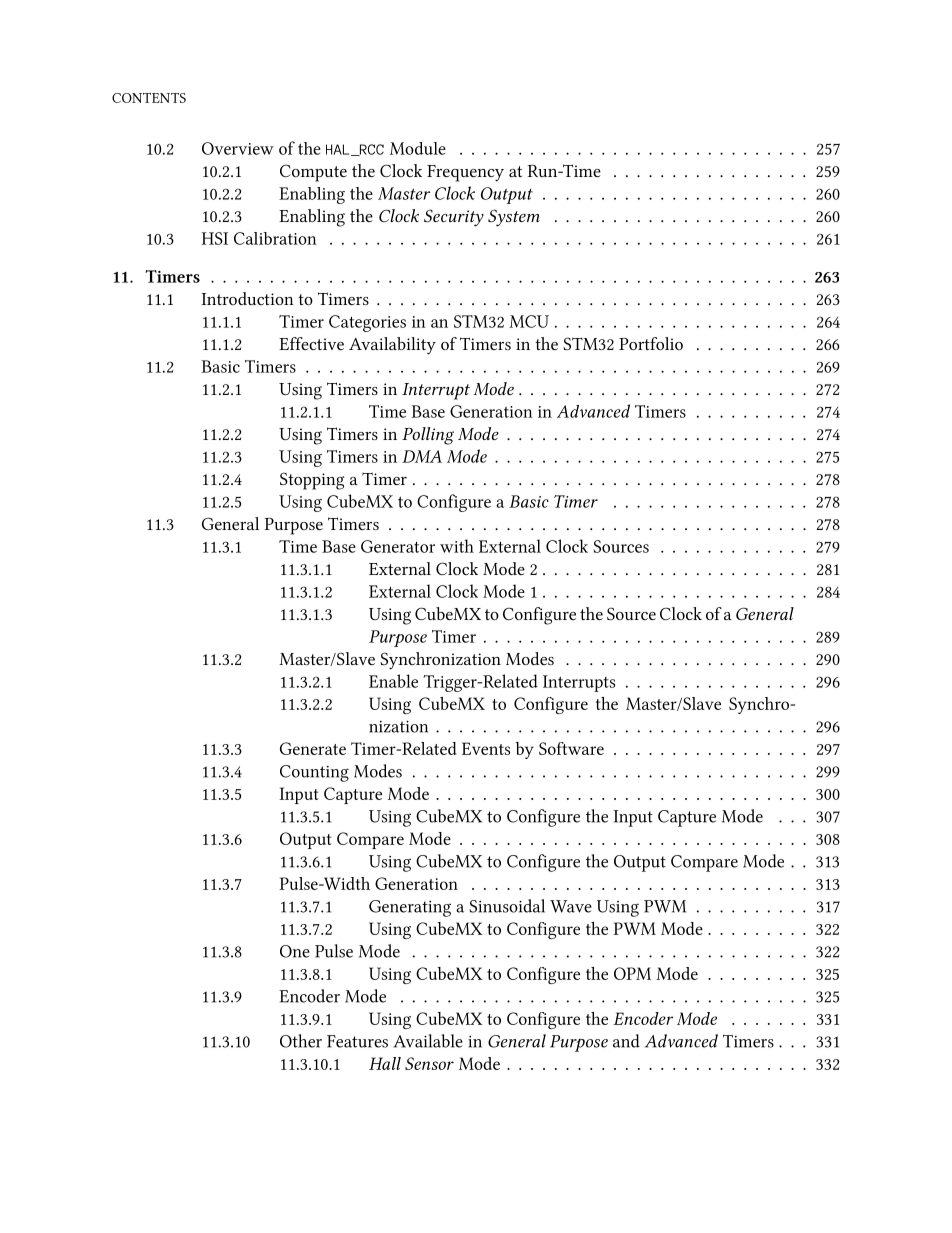 The height and width of the screenshot is (1233, 952). I want to click on Module, so click(418, 148).
